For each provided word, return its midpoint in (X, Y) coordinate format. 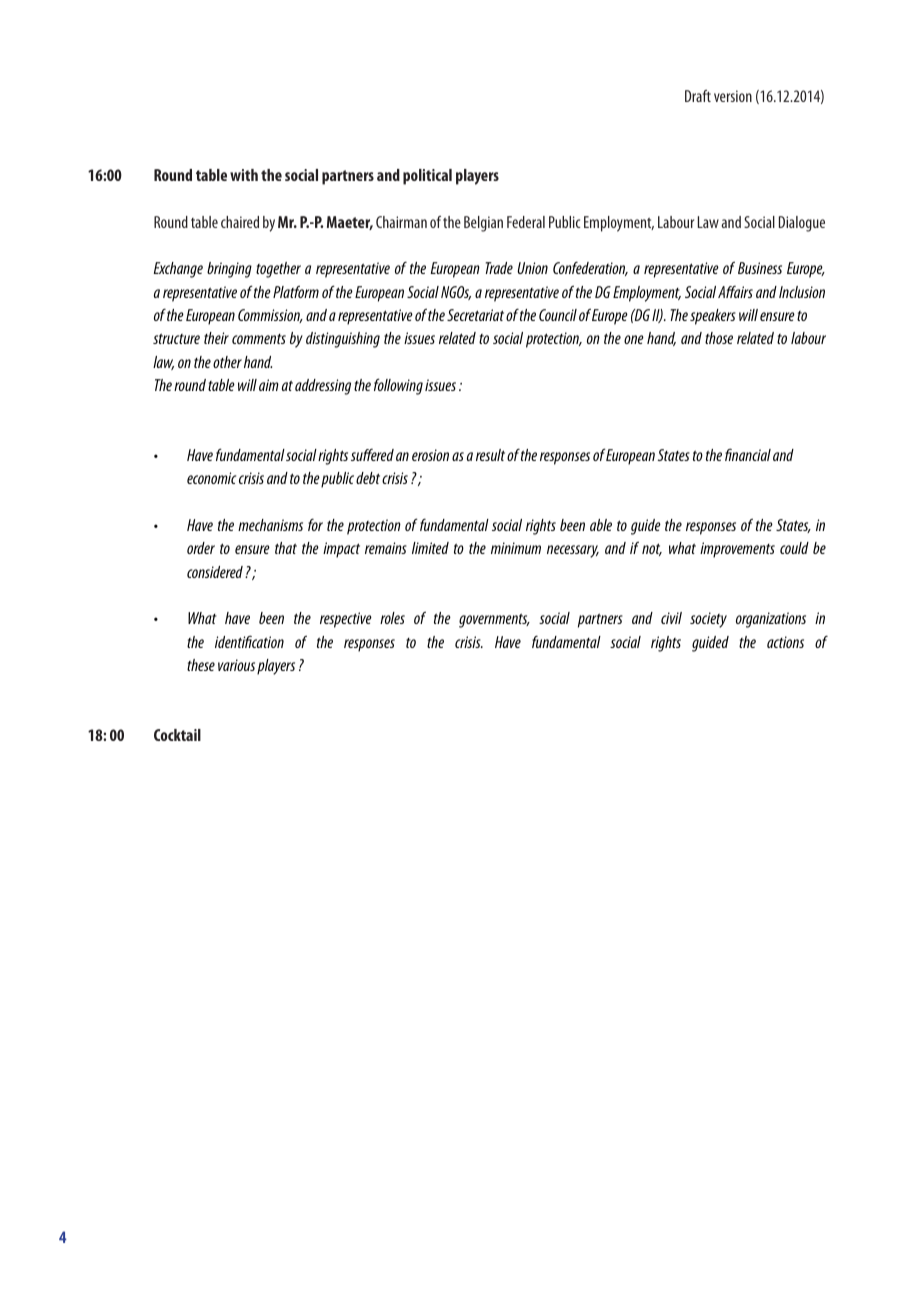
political (427, 177)
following (398, 386)
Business (760, 268)
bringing (229, 270)
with (244, 175)
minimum (516, 548)
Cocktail (177, 735)
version (733, 96)
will (247, 385)
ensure (252, 549)
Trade (499, 268)
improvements (737, 550)
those (719, 338)
